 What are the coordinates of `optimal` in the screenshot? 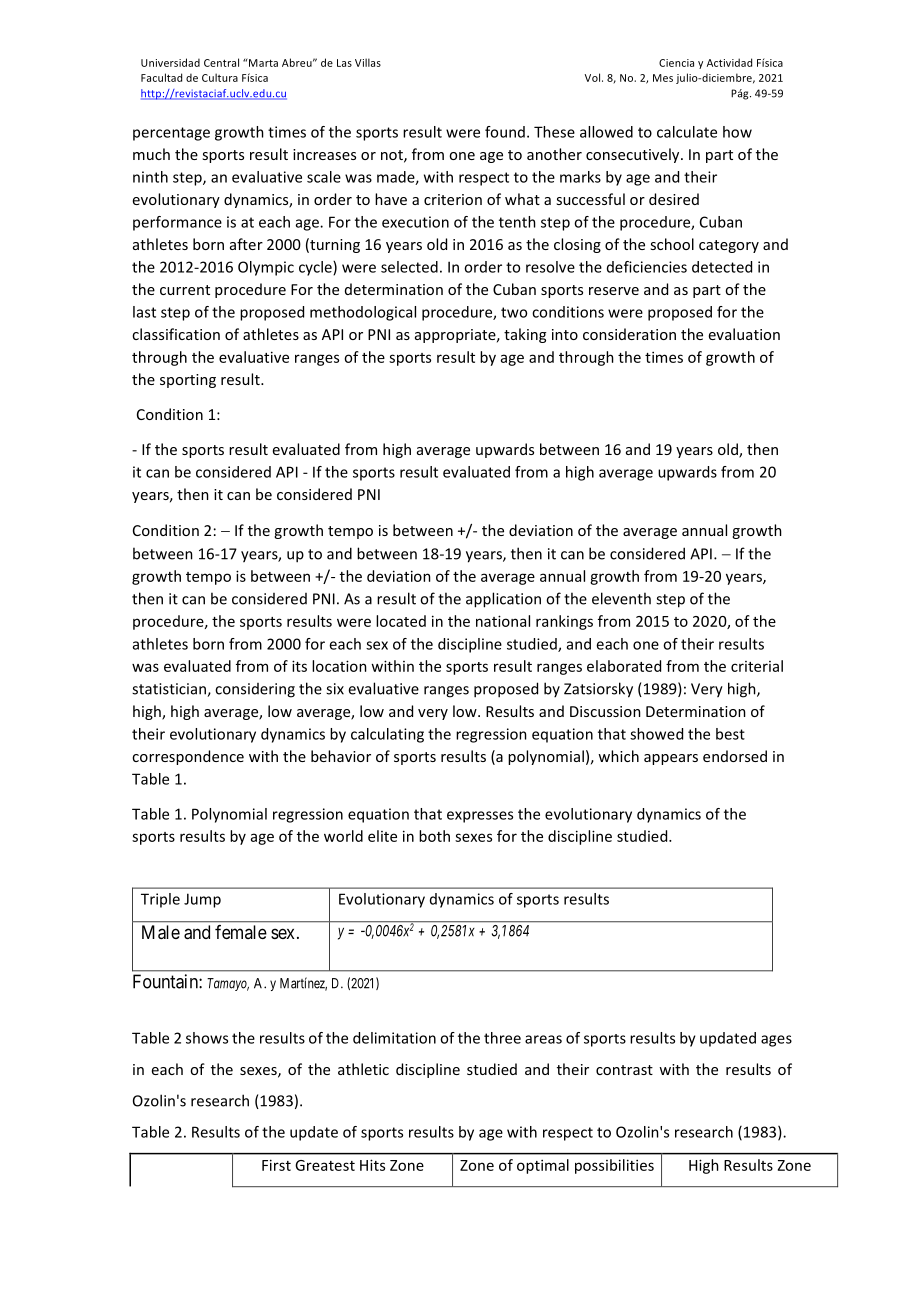 It's located at (543, 1166).
